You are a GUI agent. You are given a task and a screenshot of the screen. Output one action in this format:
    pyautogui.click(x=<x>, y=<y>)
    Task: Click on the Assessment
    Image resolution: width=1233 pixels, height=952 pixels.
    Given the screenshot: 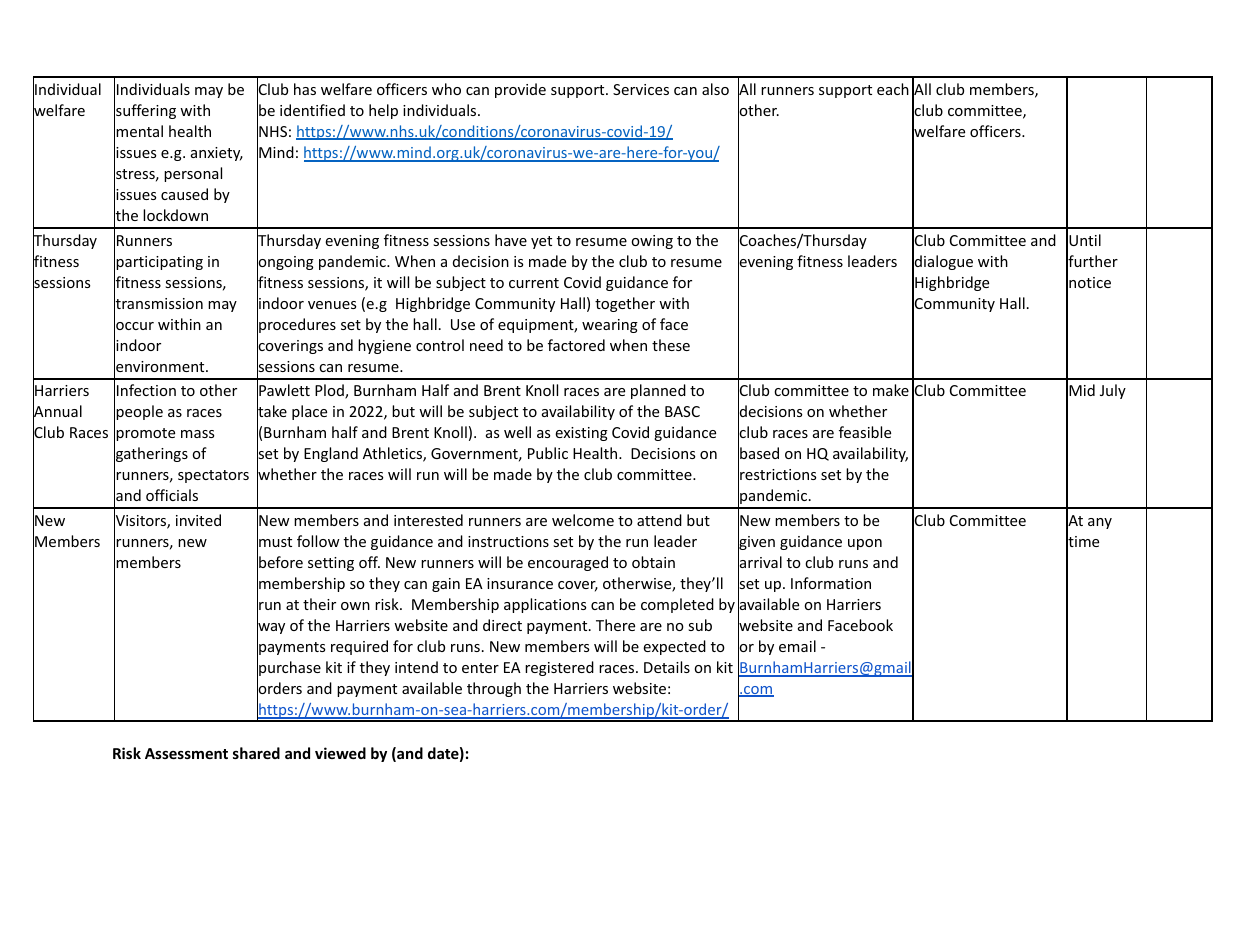 What is the action you would take?
    pyautogui.click(x=186, y=753)
